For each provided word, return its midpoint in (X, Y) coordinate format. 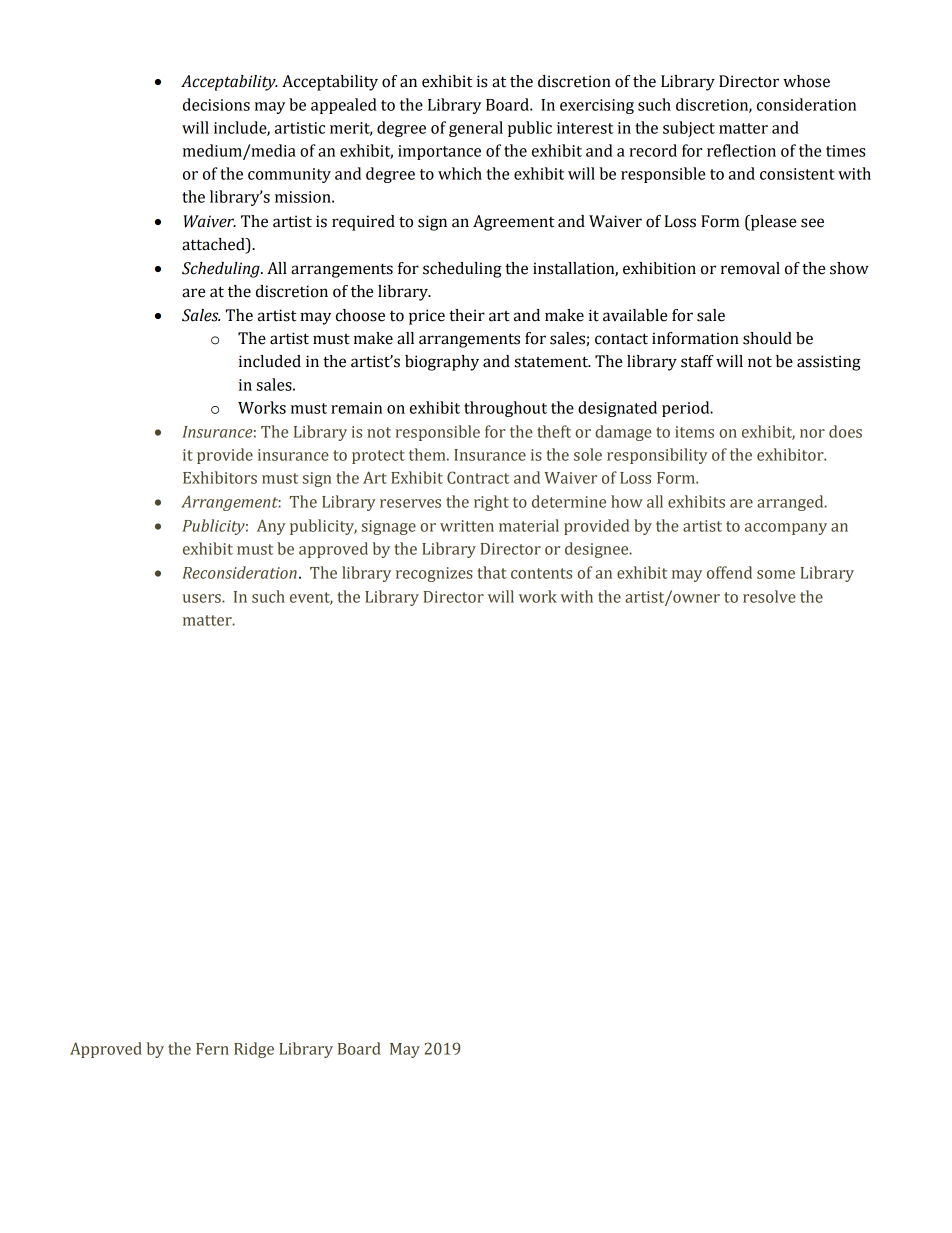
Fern (212, 1049)
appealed (344, 106)
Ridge (254, 1050)
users (203, 598)
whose (806, 81)
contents (541, 573)
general (476, 129)
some (776, 574)
